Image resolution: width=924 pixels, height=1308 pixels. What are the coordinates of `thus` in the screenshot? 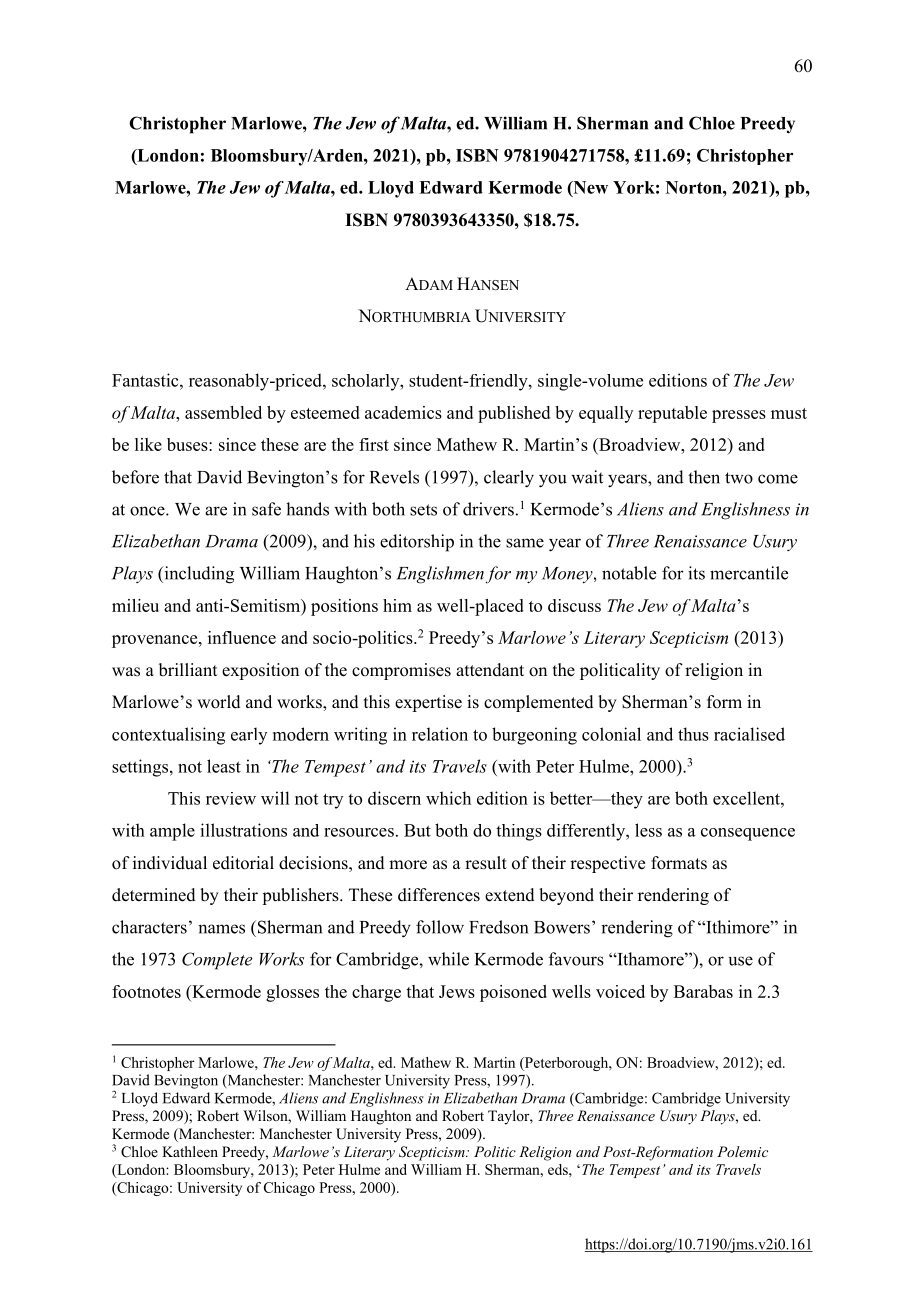 It's located at (693, 734).
